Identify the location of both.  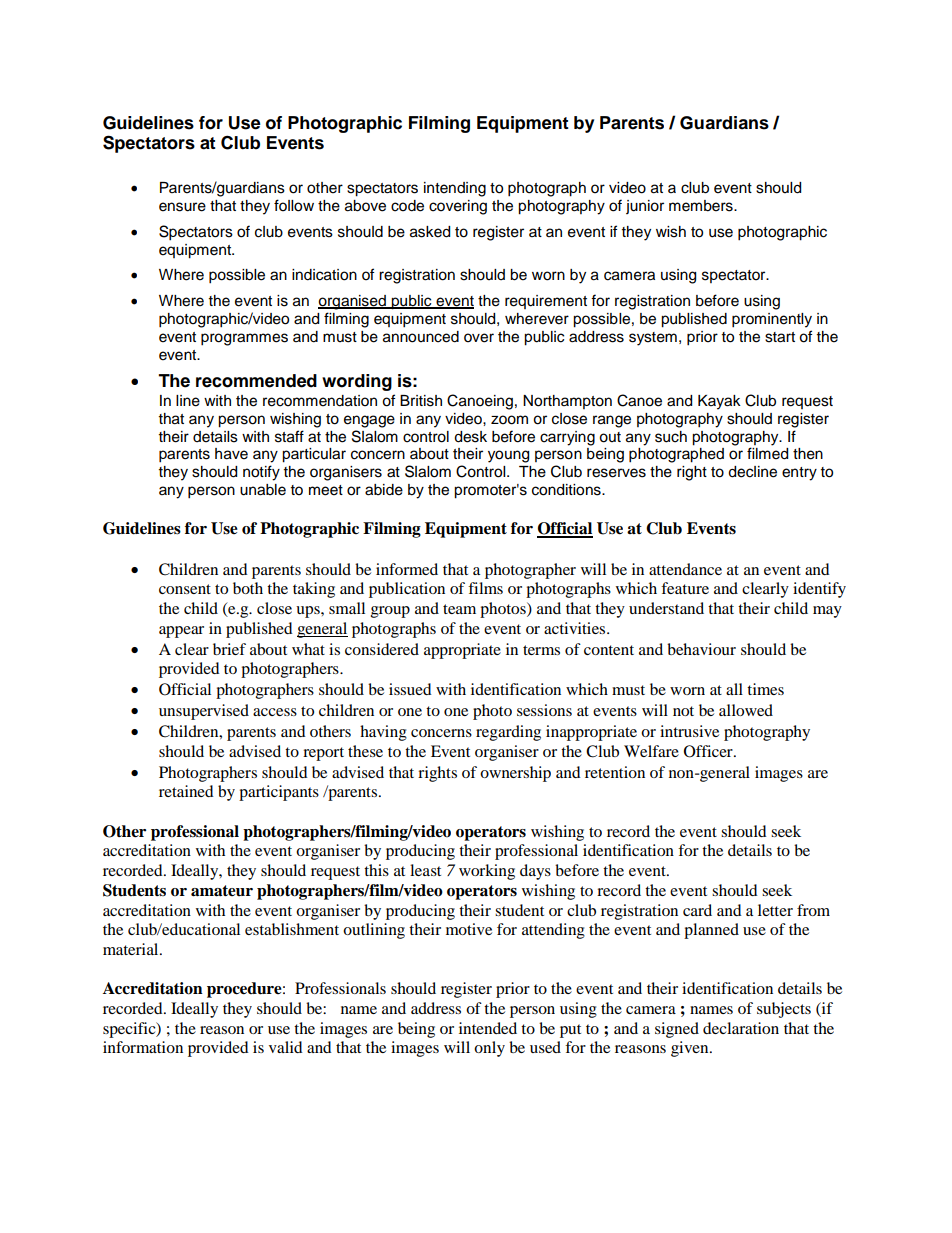
(248, 588).
